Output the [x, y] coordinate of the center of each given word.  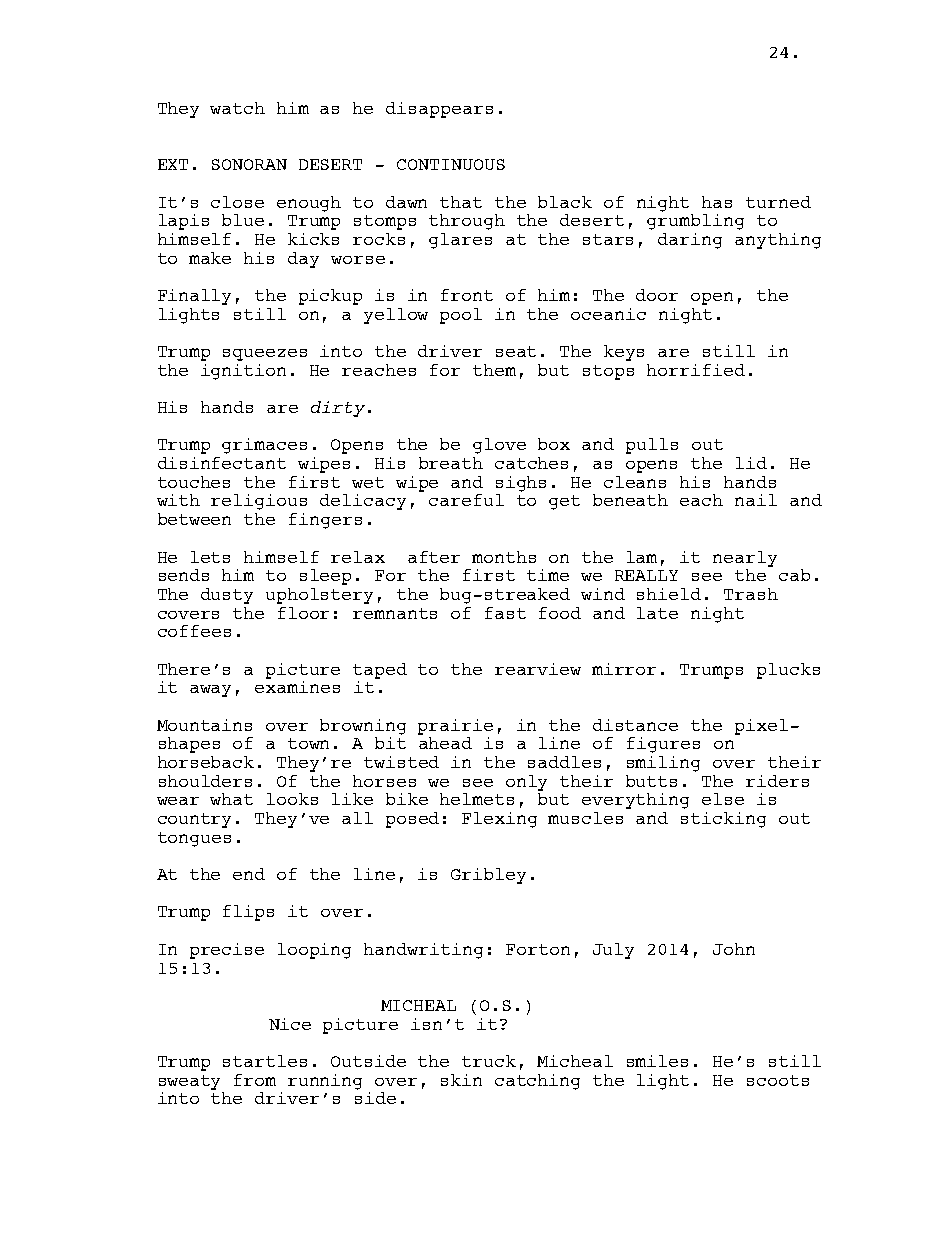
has [717, 202]
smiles [657, 1061]
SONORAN [249, 164]
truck [489, 1061]
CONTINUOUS [451, 164]
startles [265, 1061]
